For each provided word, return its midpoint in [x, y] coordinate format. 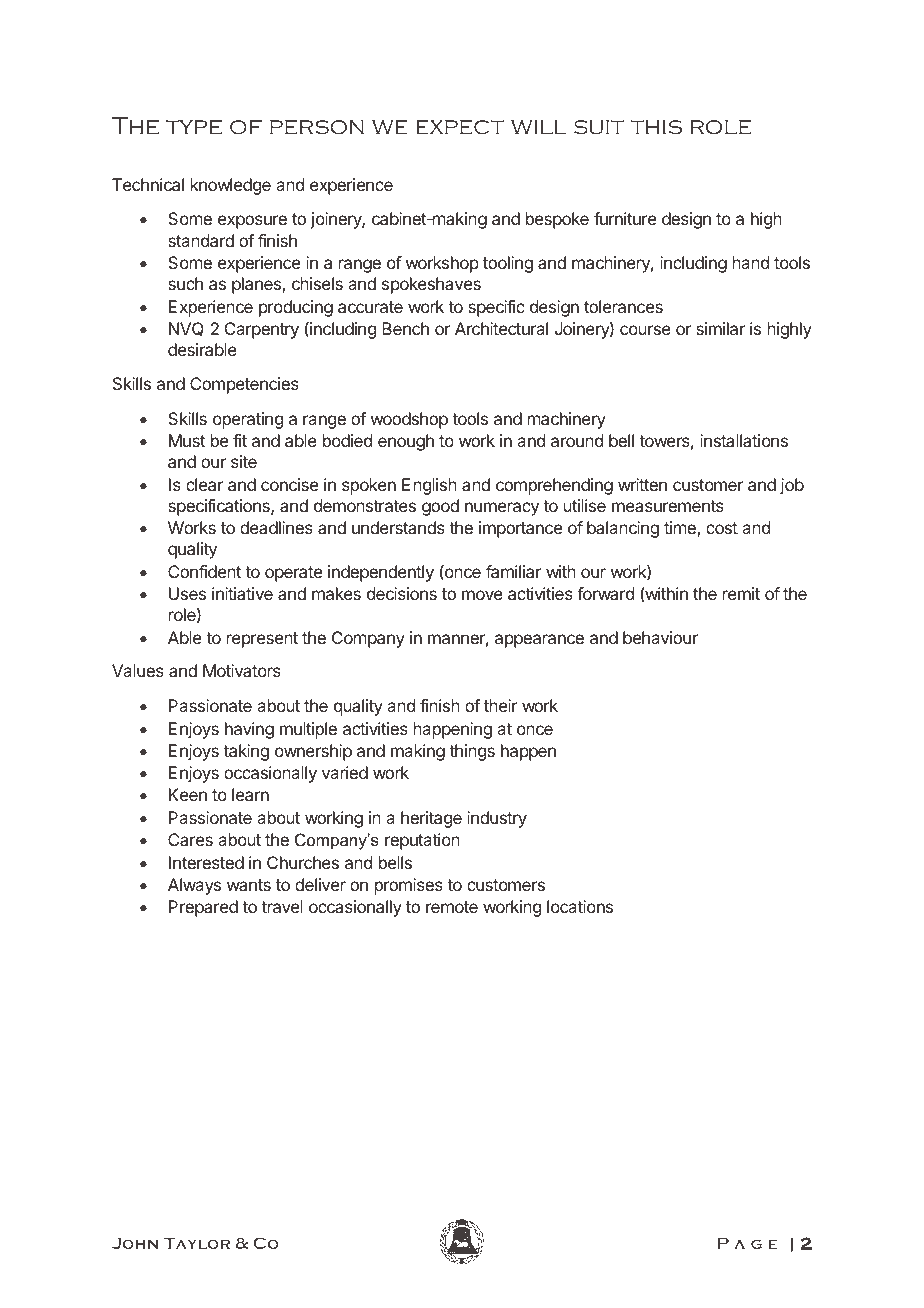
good [440, 507]
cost [722, 528]
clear [204, 484]
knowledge [231, 186]
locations [580, 906]
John [135, 1243]
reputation [422, 841]
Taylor [197, 1243]
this [656, 127]
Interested [206, 862]
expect [460, 127]
